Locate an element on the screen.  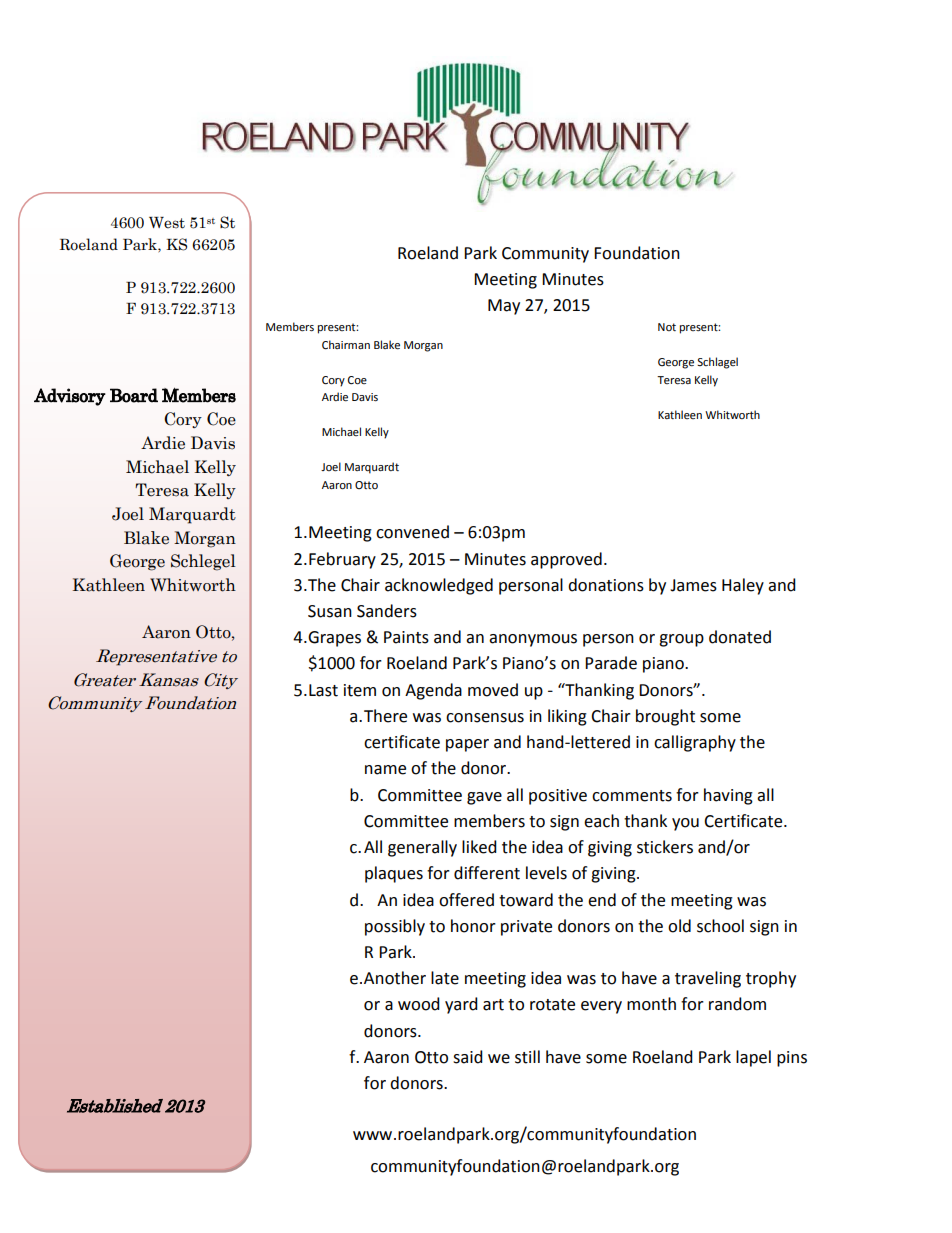
Schlegel is located at coordinates (203, 562).
